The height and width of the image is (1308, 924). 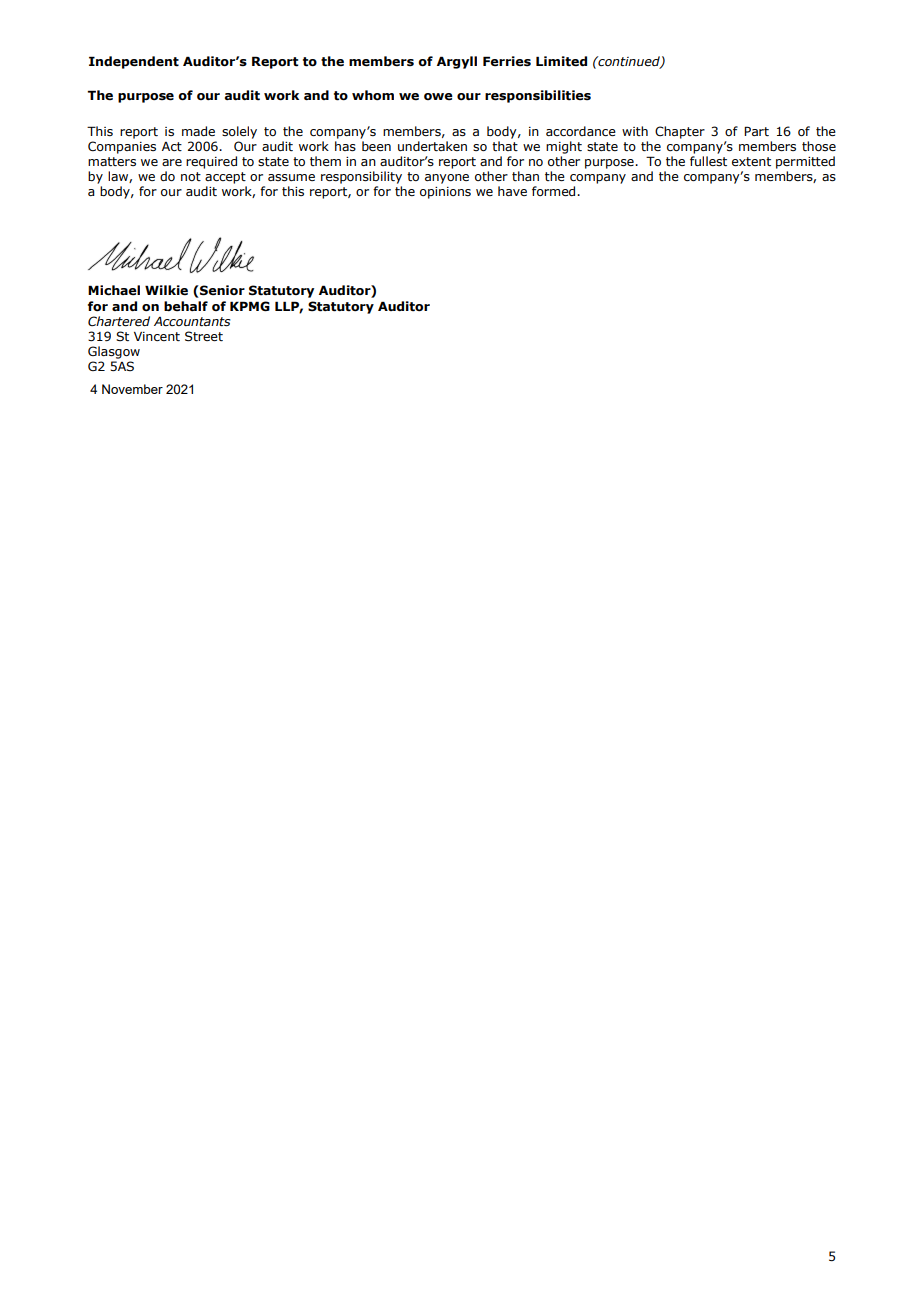 What do you see at coordinates (250, 306) in the image?
I see `KPMG` at bounding box center [250, 306].
